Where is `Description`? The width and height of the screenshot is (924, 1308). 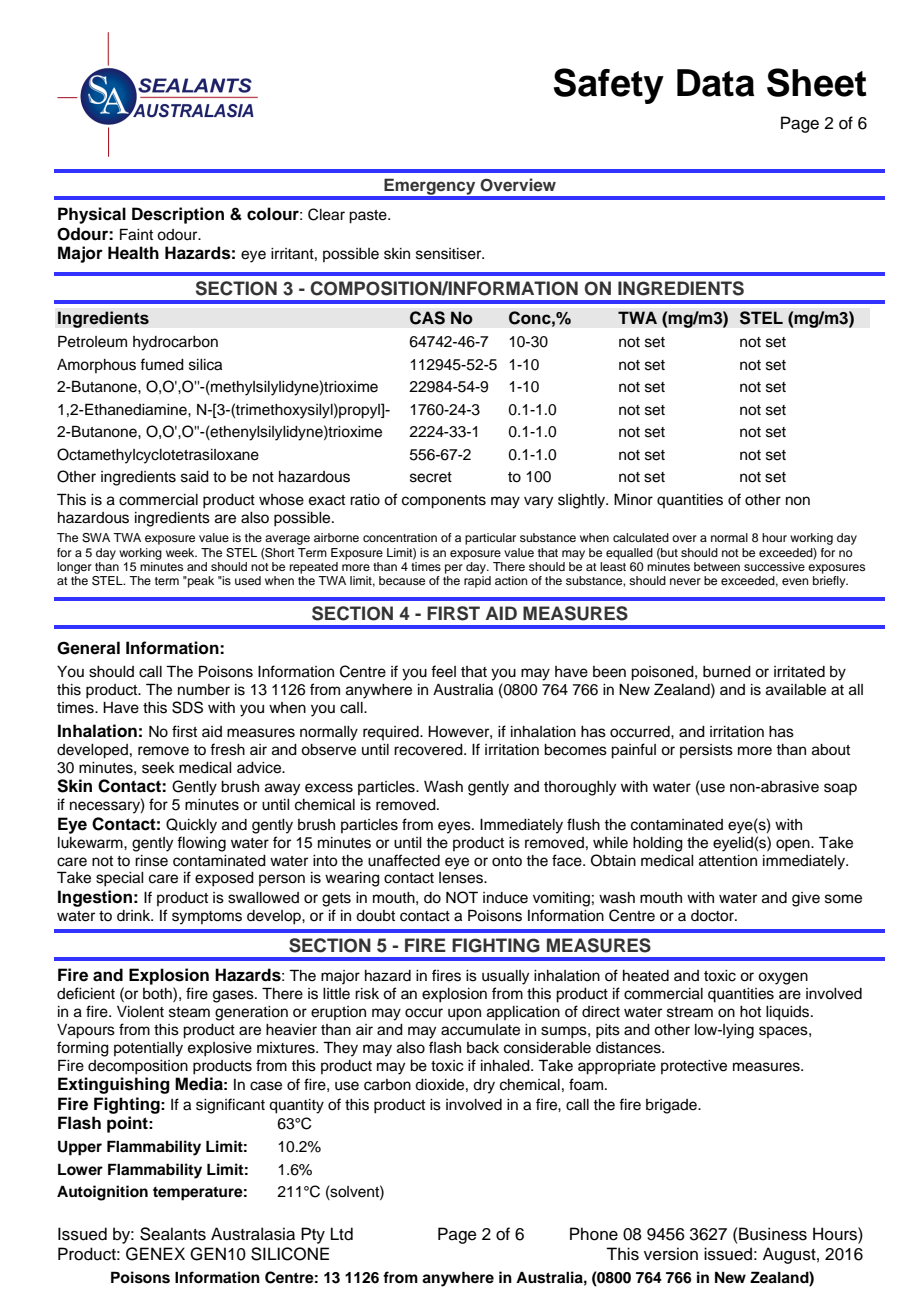
Description is located at coordinates (178, 215).
